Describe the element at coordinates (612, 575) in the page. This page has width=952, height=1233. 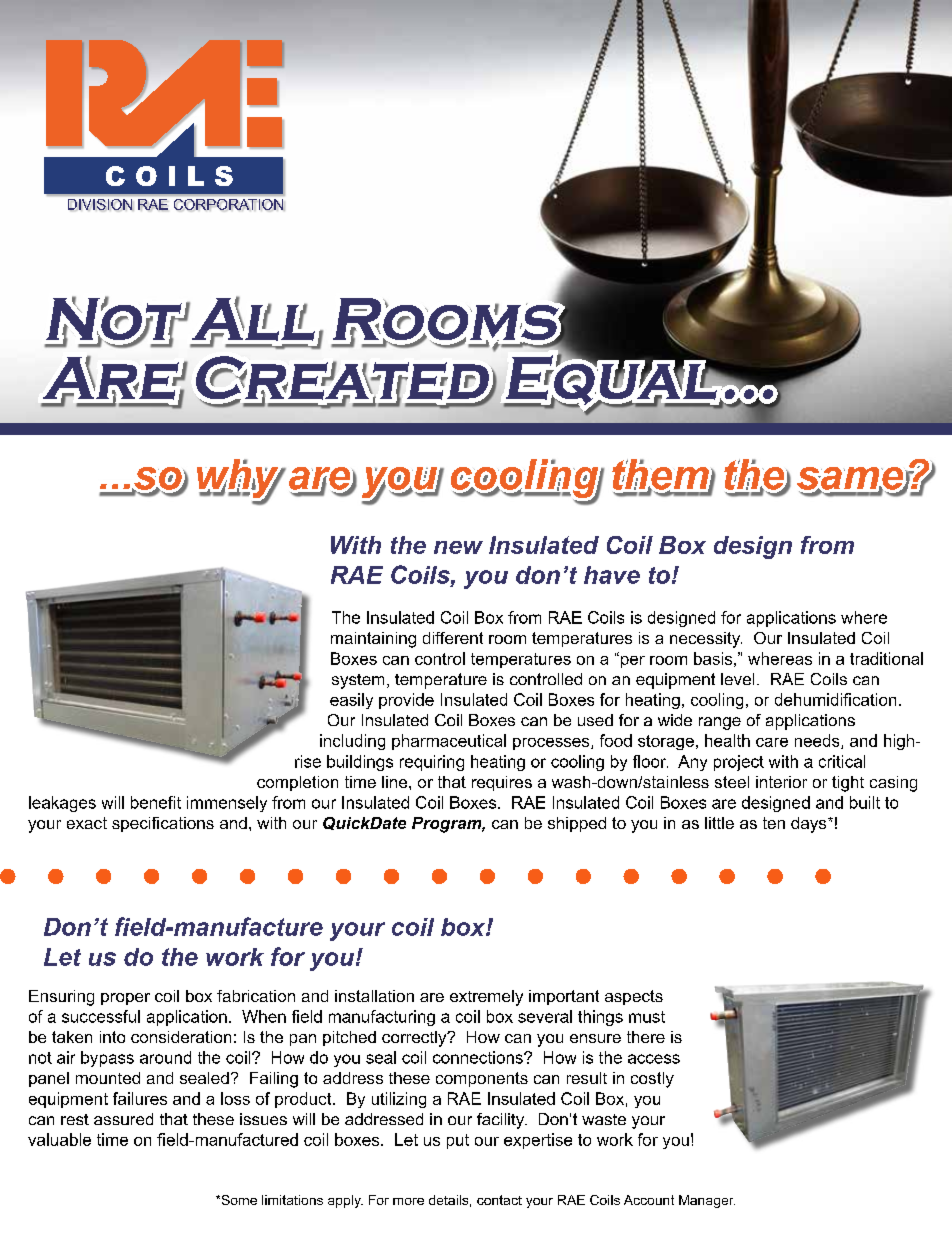
I see `have` at that location.
